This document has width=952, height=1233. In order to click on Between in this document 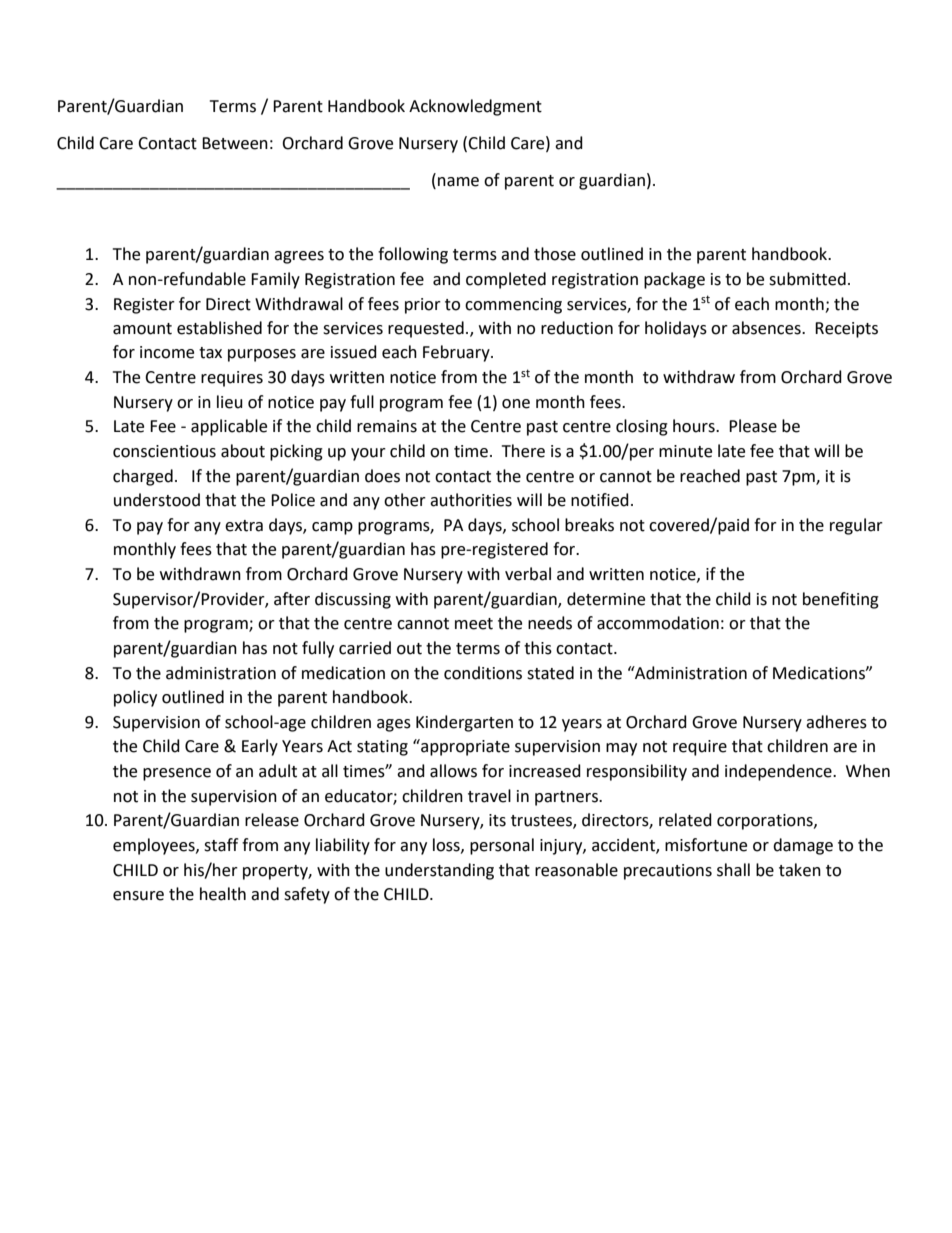, I will do `click(235, 143)`.
